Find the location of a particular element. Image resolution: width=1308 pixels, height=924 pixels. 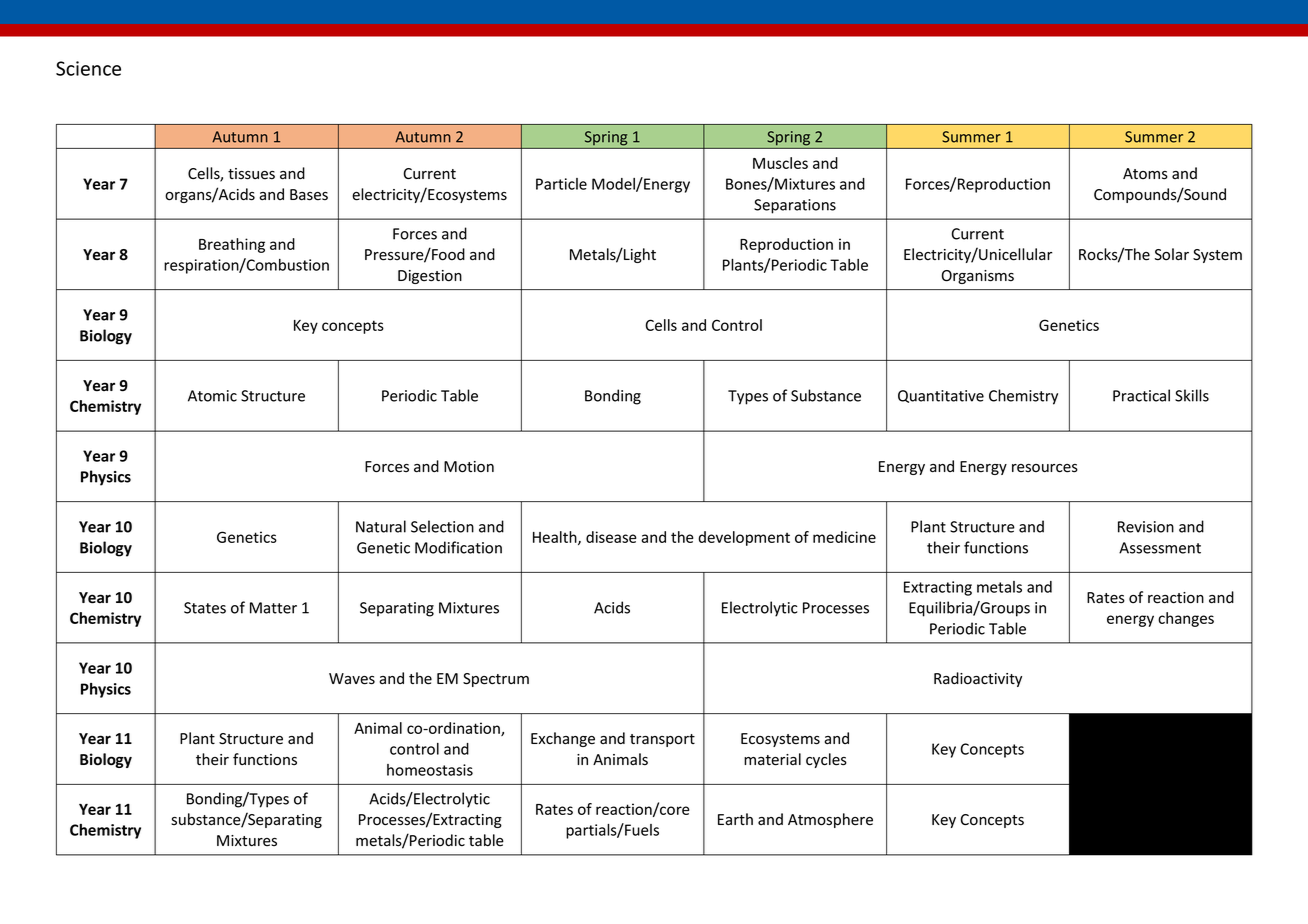

Motion is located at coordinates (469, 467).
